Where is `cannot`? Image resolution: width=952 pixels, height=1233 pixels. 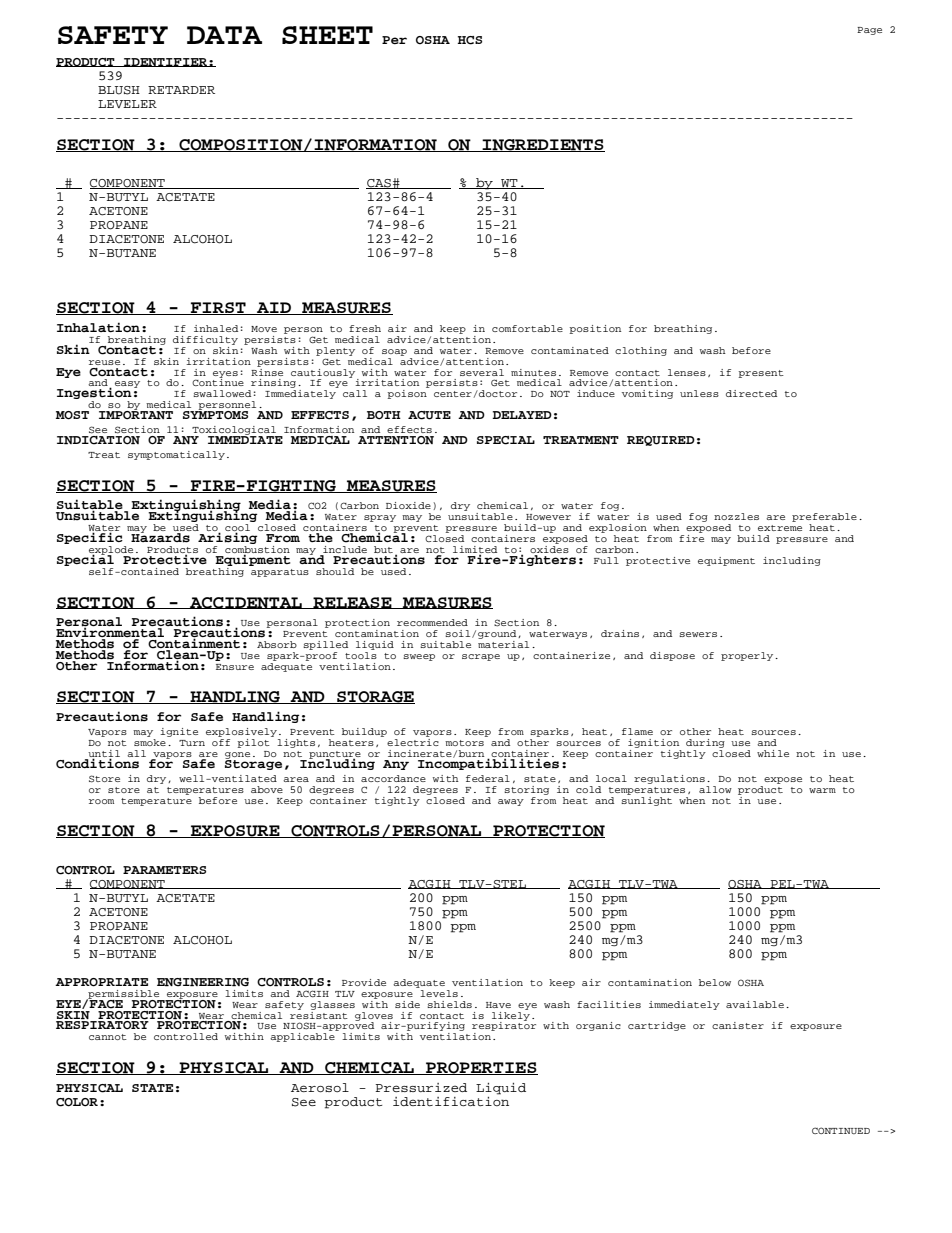
cannot is located at coordinates (108, 1037).
